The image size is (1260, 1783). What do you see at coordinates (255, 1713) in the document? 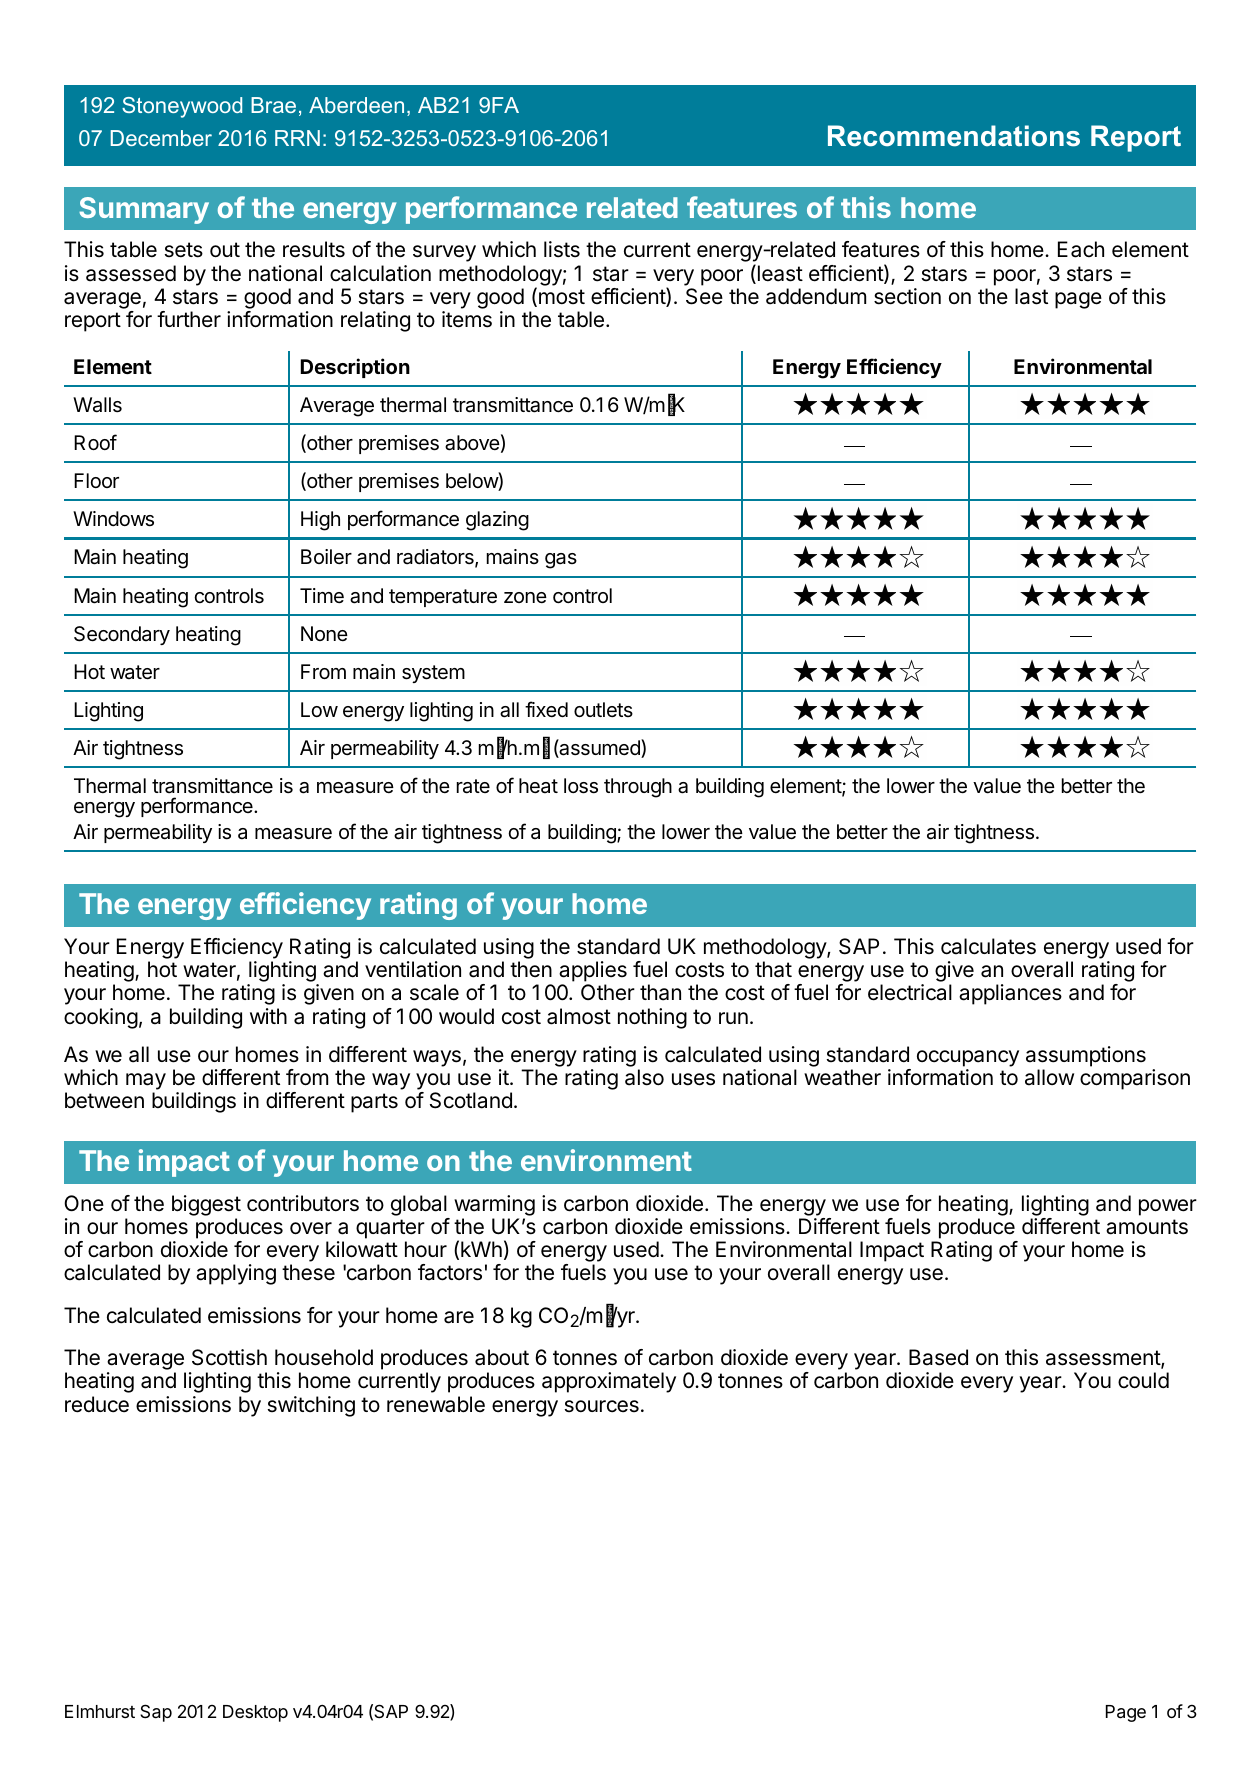
I see `Desktop` at bounding box center [255, 1713].
